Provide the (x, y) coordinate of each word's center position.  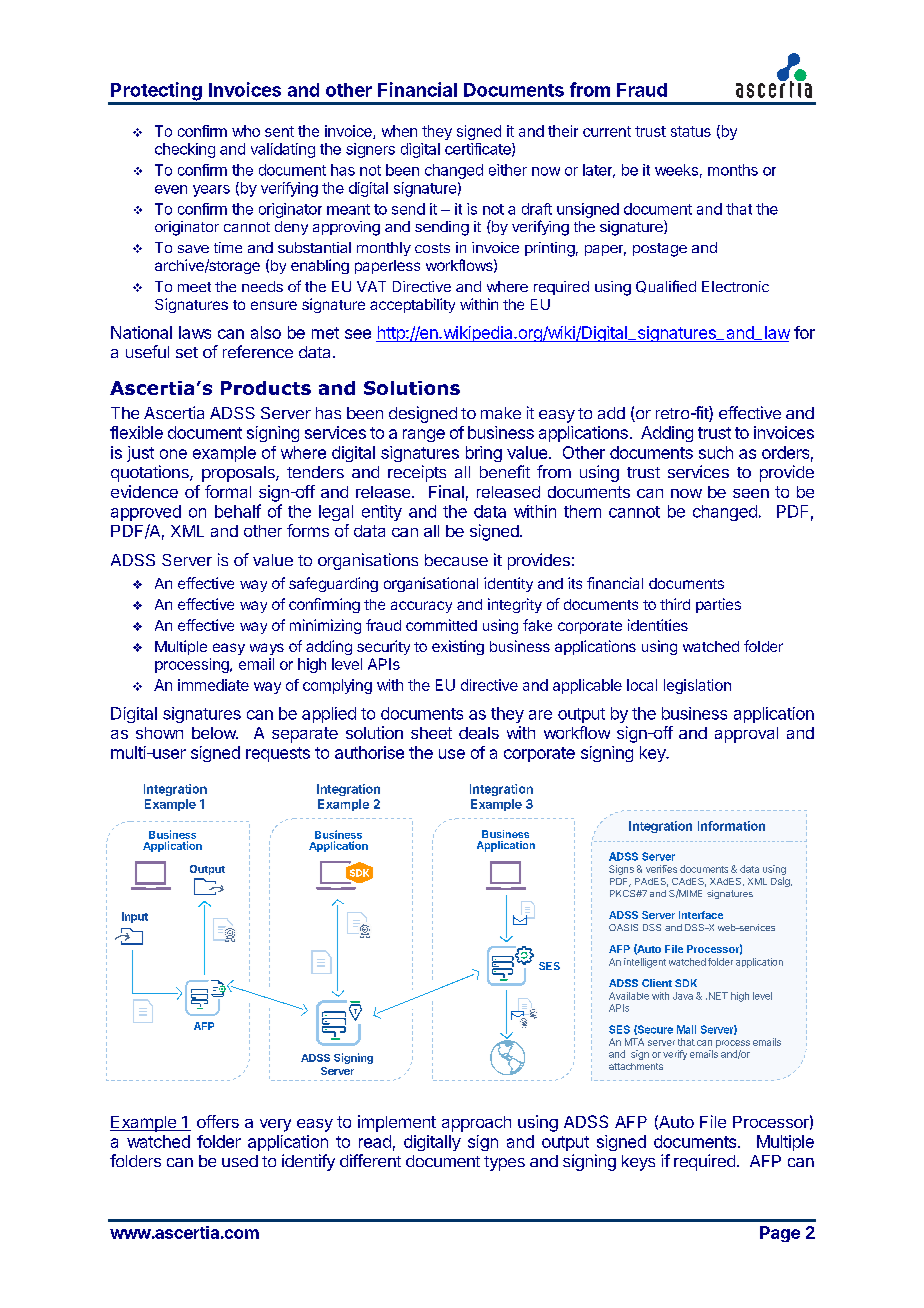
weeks (676, 170)
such (716, 452)
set (187, 352)
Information (731, 826)
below (215, 733)
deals (479, 733)
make (501, 413)
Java (683, 996)
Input (135, 917)
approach (476, 1124)
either (508, 170)
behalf (238, 511)
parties (718, 605)
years (211, 191)
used (240, 1161)
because (456, 560)
